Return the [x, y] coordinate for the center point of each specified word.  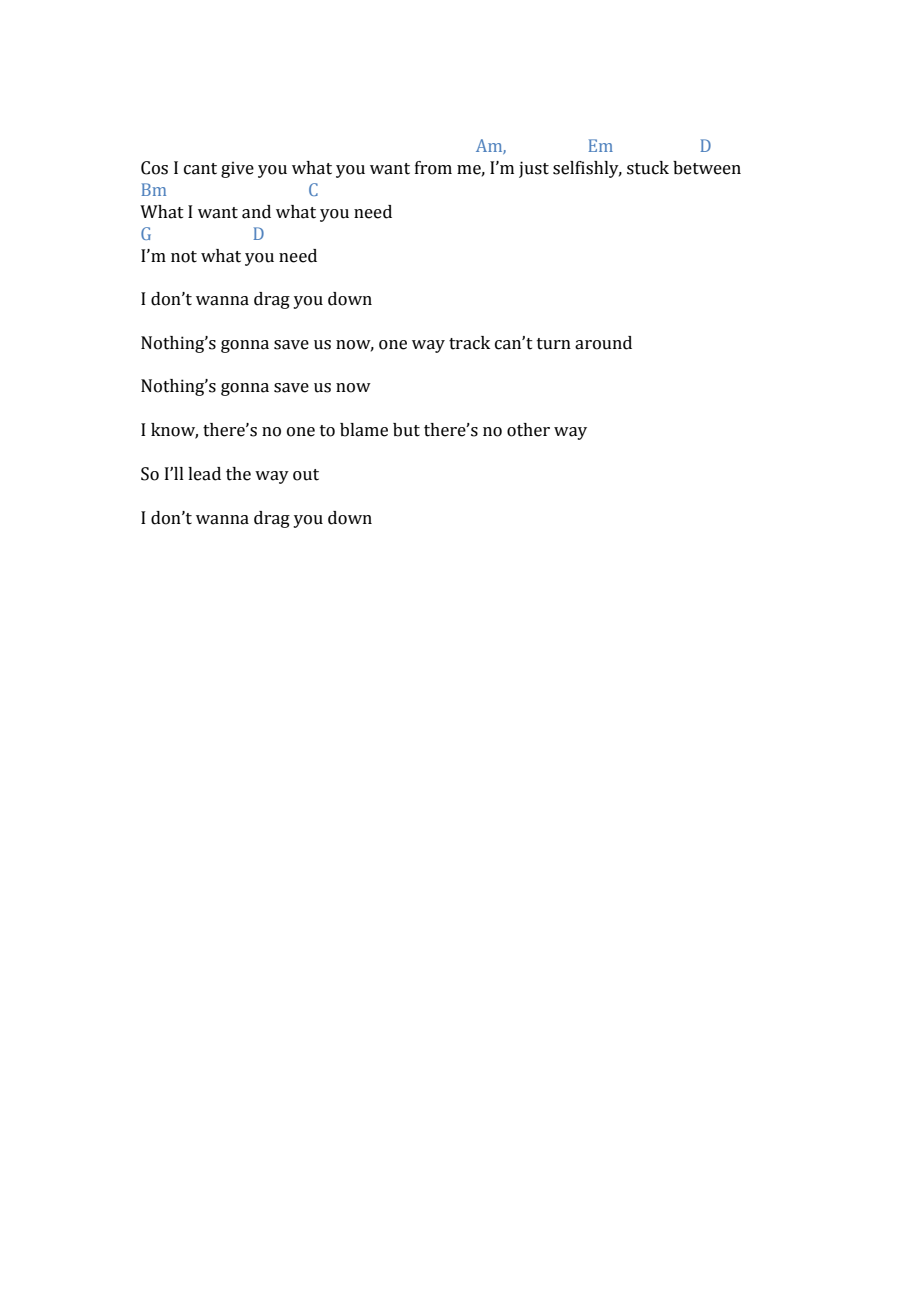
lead [204, 474]
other [528, 430]
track [469, 343]
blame [364, 430]
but [406, 430]
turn [554, 344]
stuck [648, 168]
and [256, 212]
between [707, 168]
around [603, 343]
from [433, 168]
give [237, 169]
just [534, 169]
